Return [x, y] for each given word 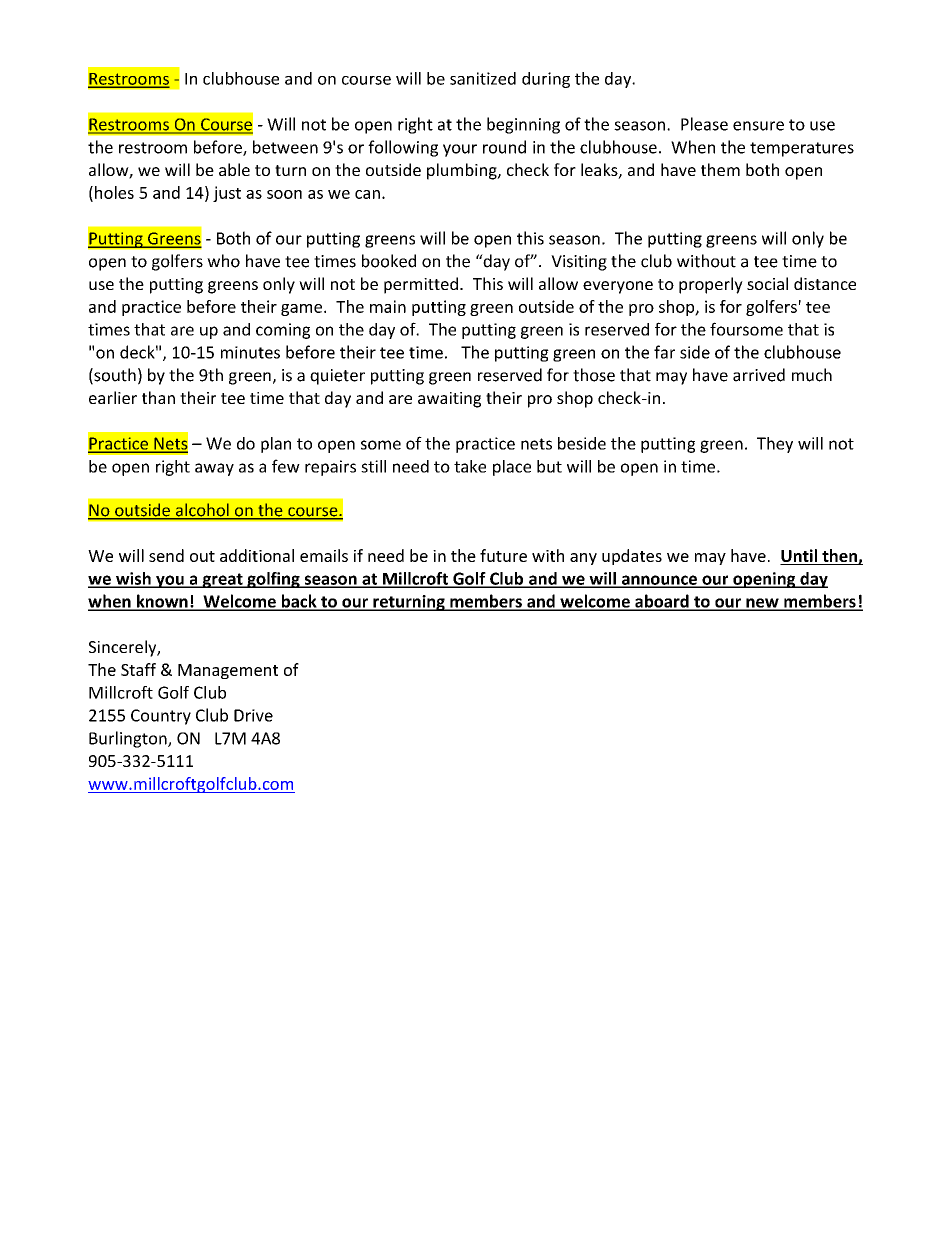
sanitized [483, 78]
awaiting [449, 400]
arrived [759, 375]
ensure [758, 126]
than [158, 397]
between [285, 147]
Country [161, 717]
